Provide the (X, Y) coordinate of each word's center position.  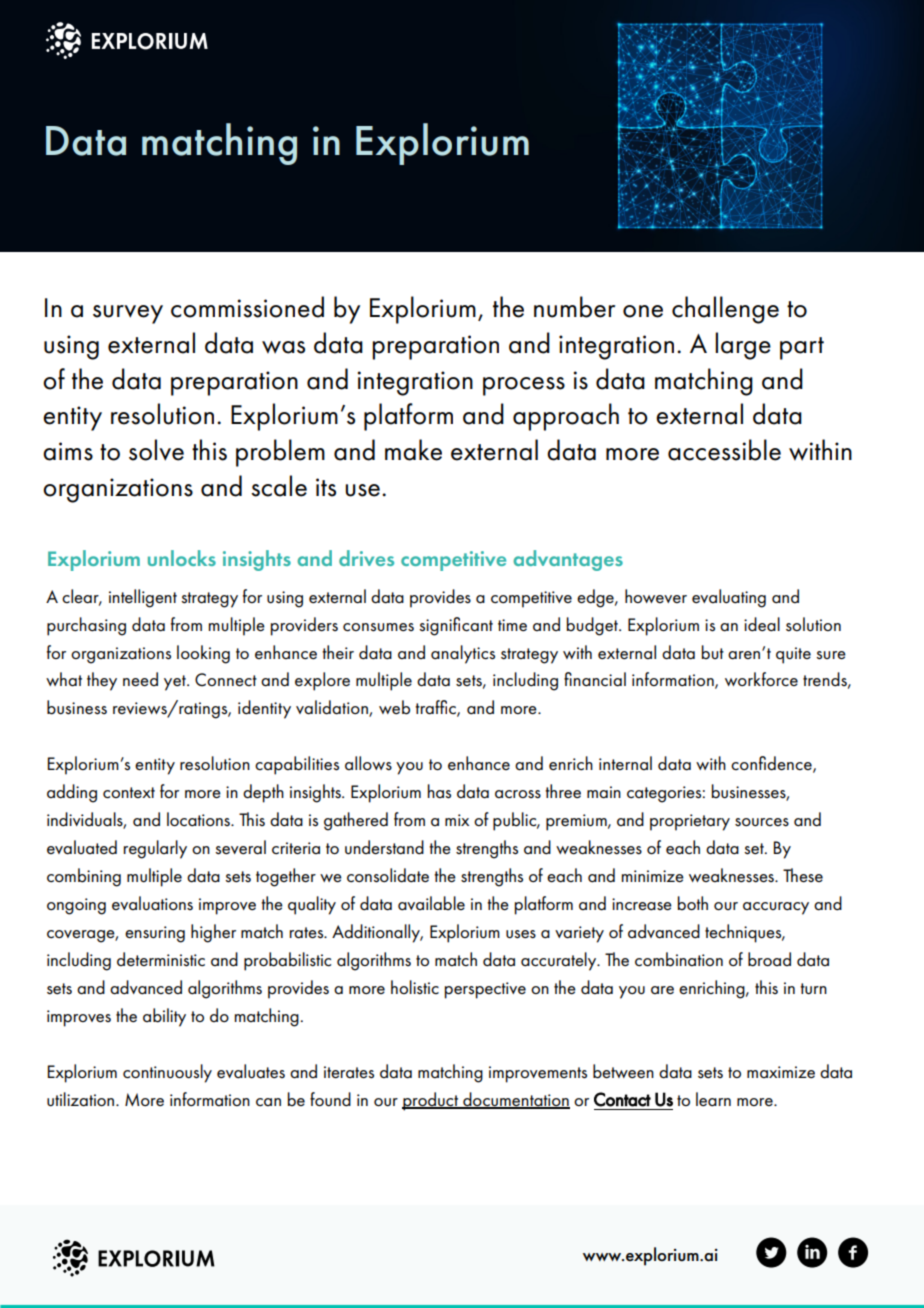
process (524, 386)
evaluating (729, 598)
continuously (167, 1073)
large (743, 346)
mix (457, 820)
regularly (155, 849)
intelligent (143, 598)
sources (762, 822)
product (431, 1101)
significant (456, 626)
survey (128, 314)
